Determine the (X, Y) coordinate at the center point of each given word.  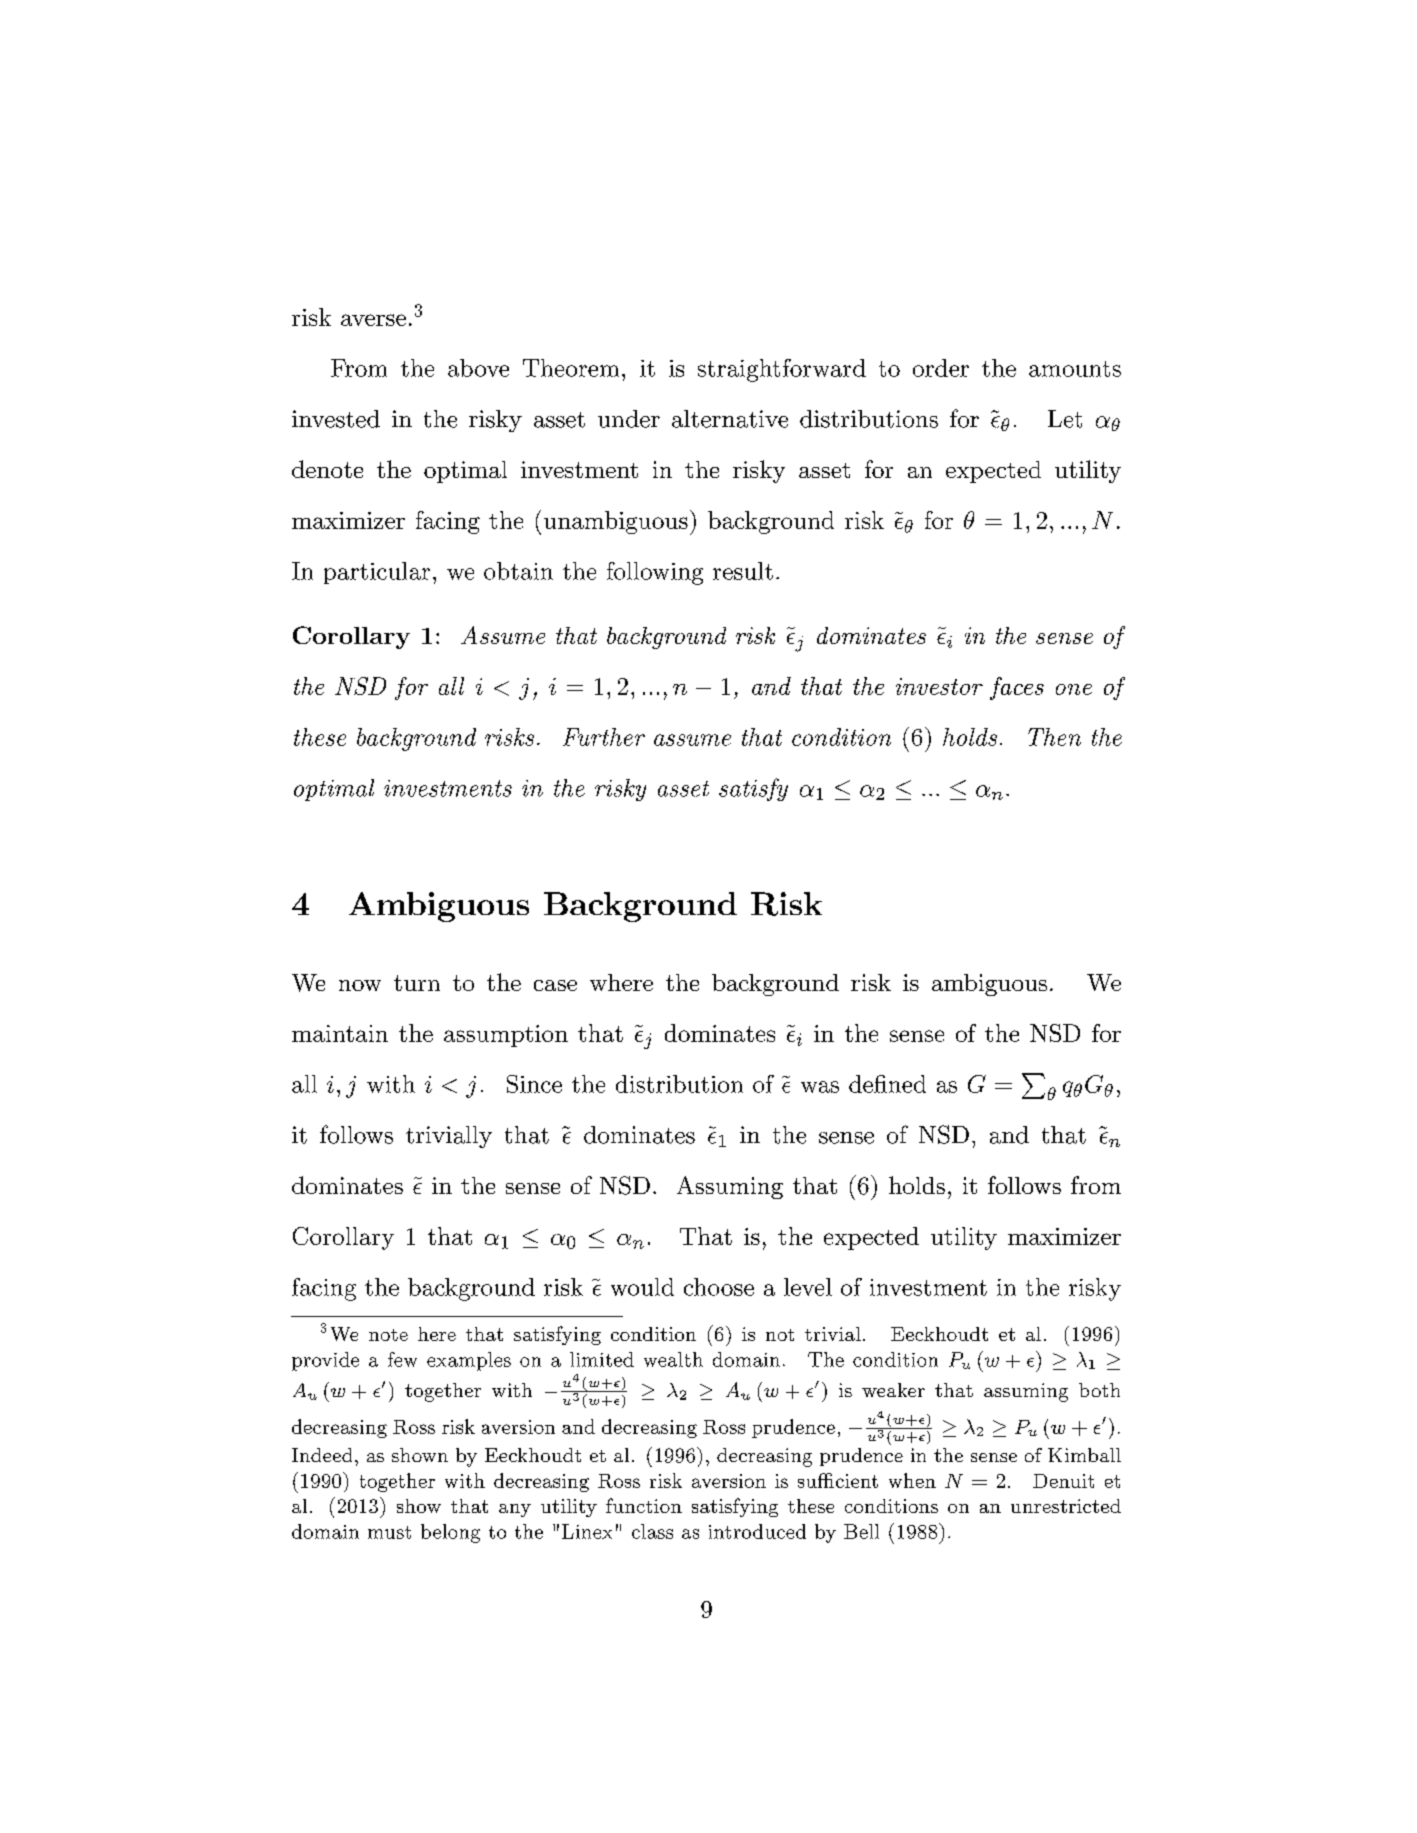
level (808, 1287)
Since (534, 1084)
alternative (730, 419)
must (389, 1532)
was (820, 1087)
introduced (757, 1531)
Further (604, 737)
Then (1054, 737)
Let (1065, 419)
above (478, 368)
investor (939, 686)
